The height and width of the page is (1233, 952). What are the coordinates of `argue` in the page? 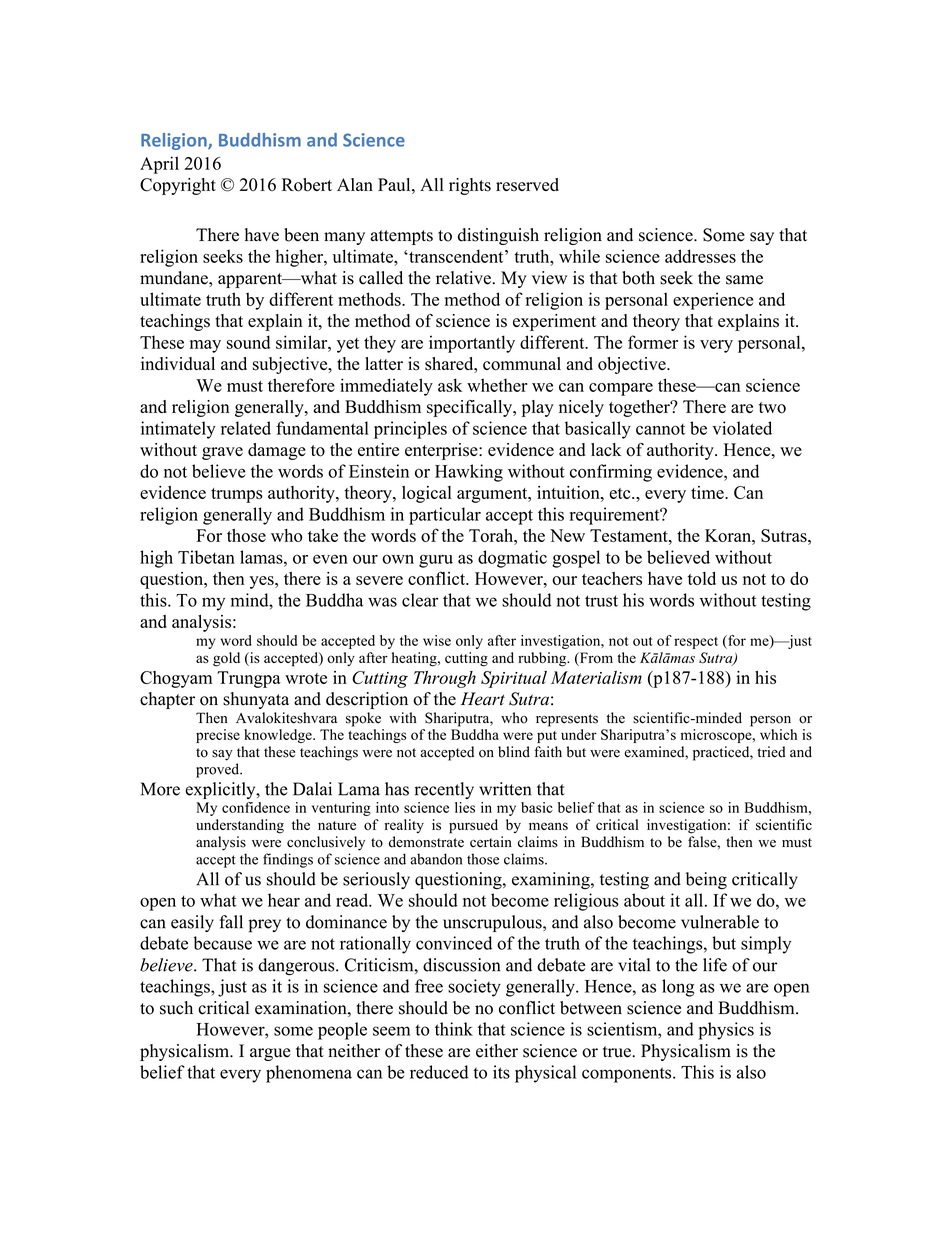 It's located at (270, 1054).
